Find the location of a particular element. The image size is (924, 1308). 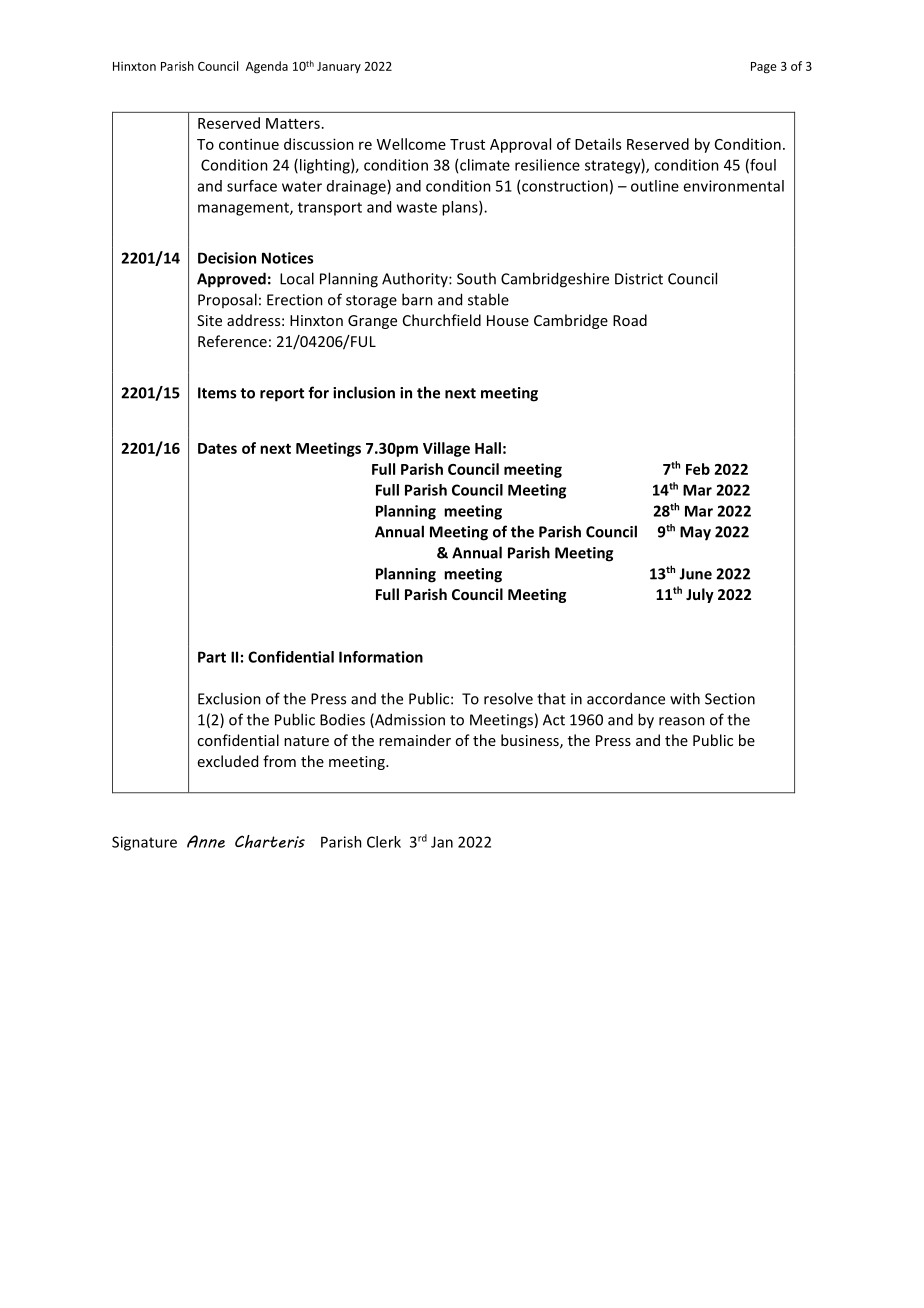

Part is located at coordinates (212, 657).
